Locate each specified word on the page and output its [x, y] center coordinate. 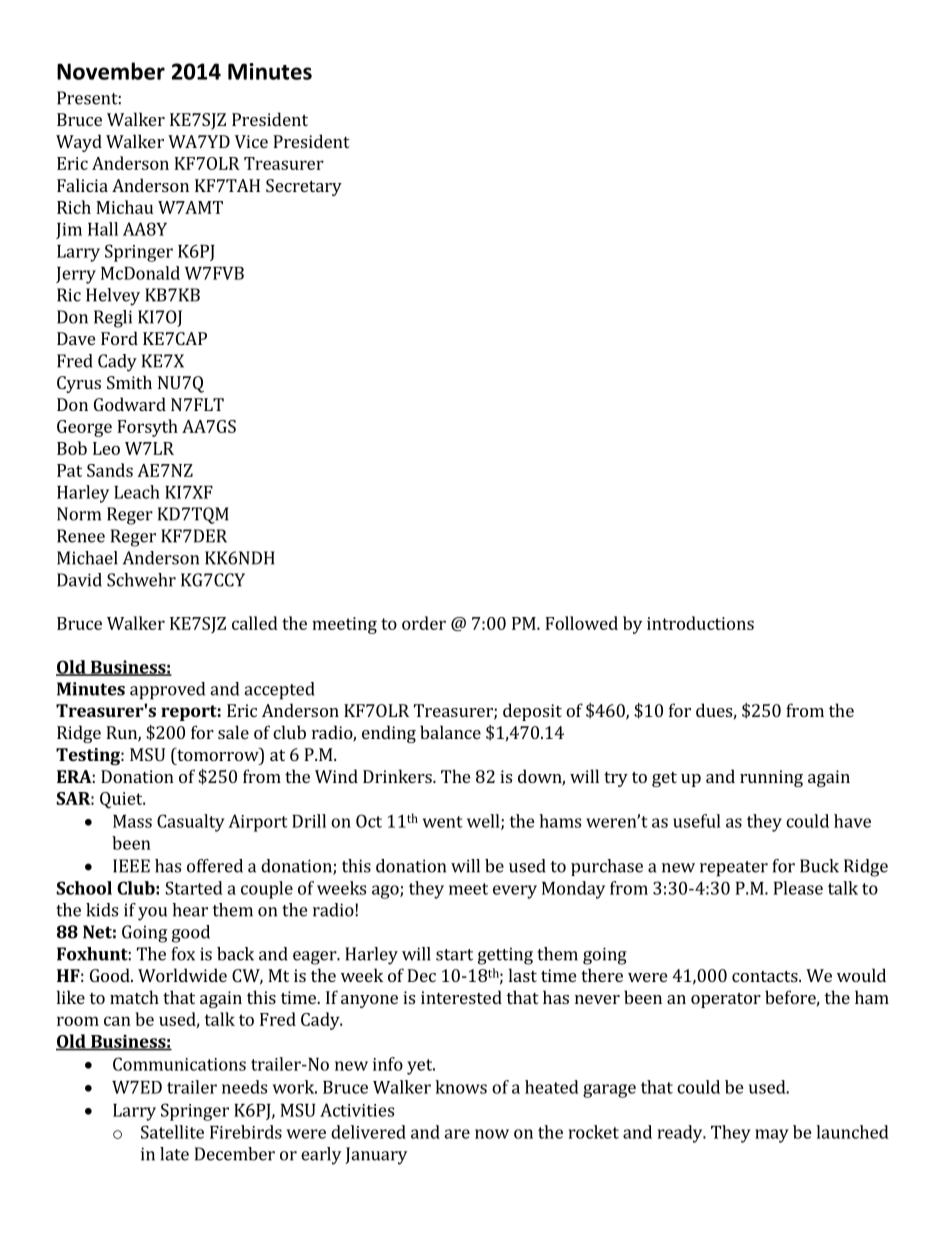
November [111, 71]
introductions [700, 623]
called [255, 623]
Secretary [304, 187]
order [424, 623]
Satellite [172, 1132]
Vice [251, 141]
